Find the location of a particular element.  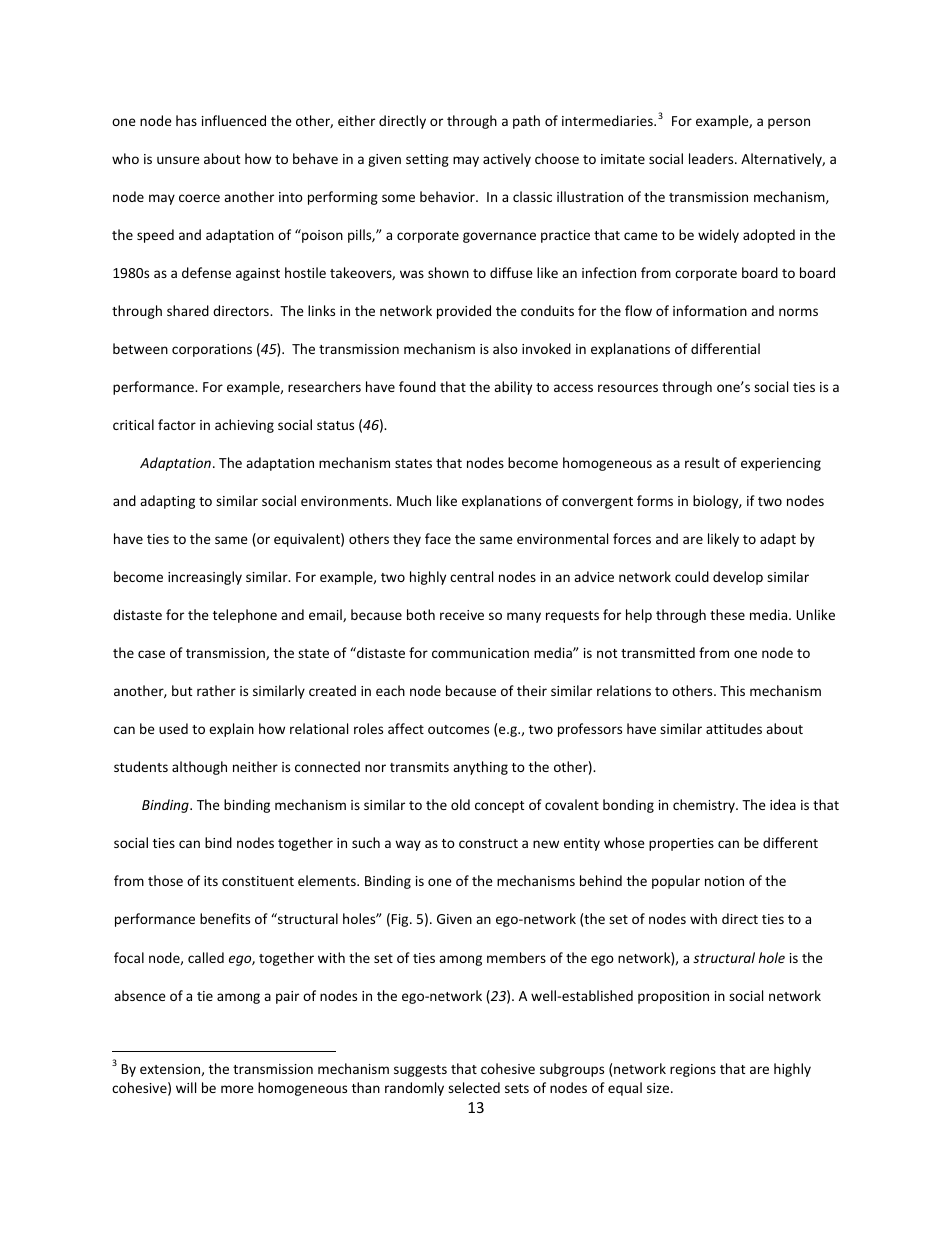

setting is located at coordinates (427, 160).
